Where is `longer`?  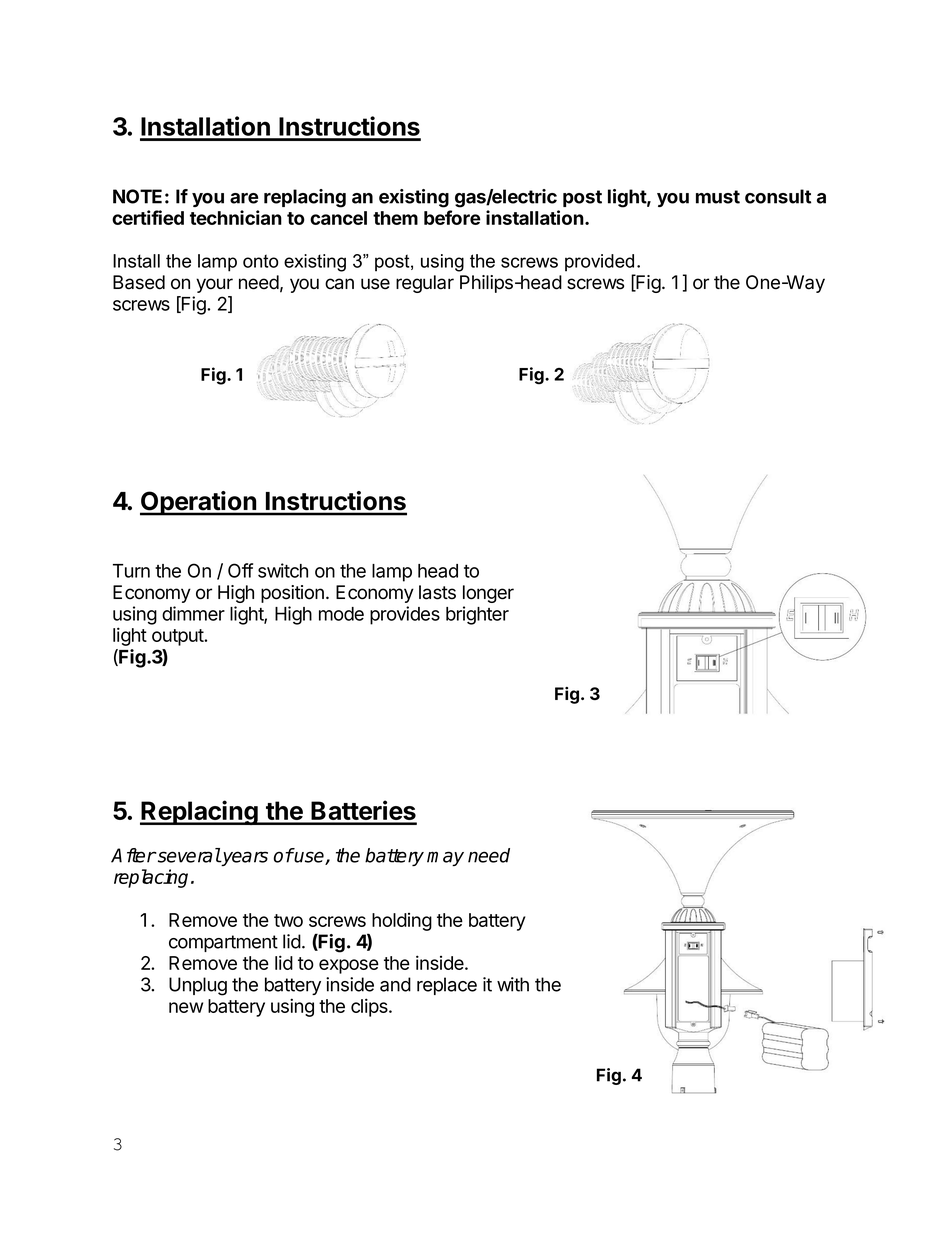
longer is located at coordinates (488, 594).
